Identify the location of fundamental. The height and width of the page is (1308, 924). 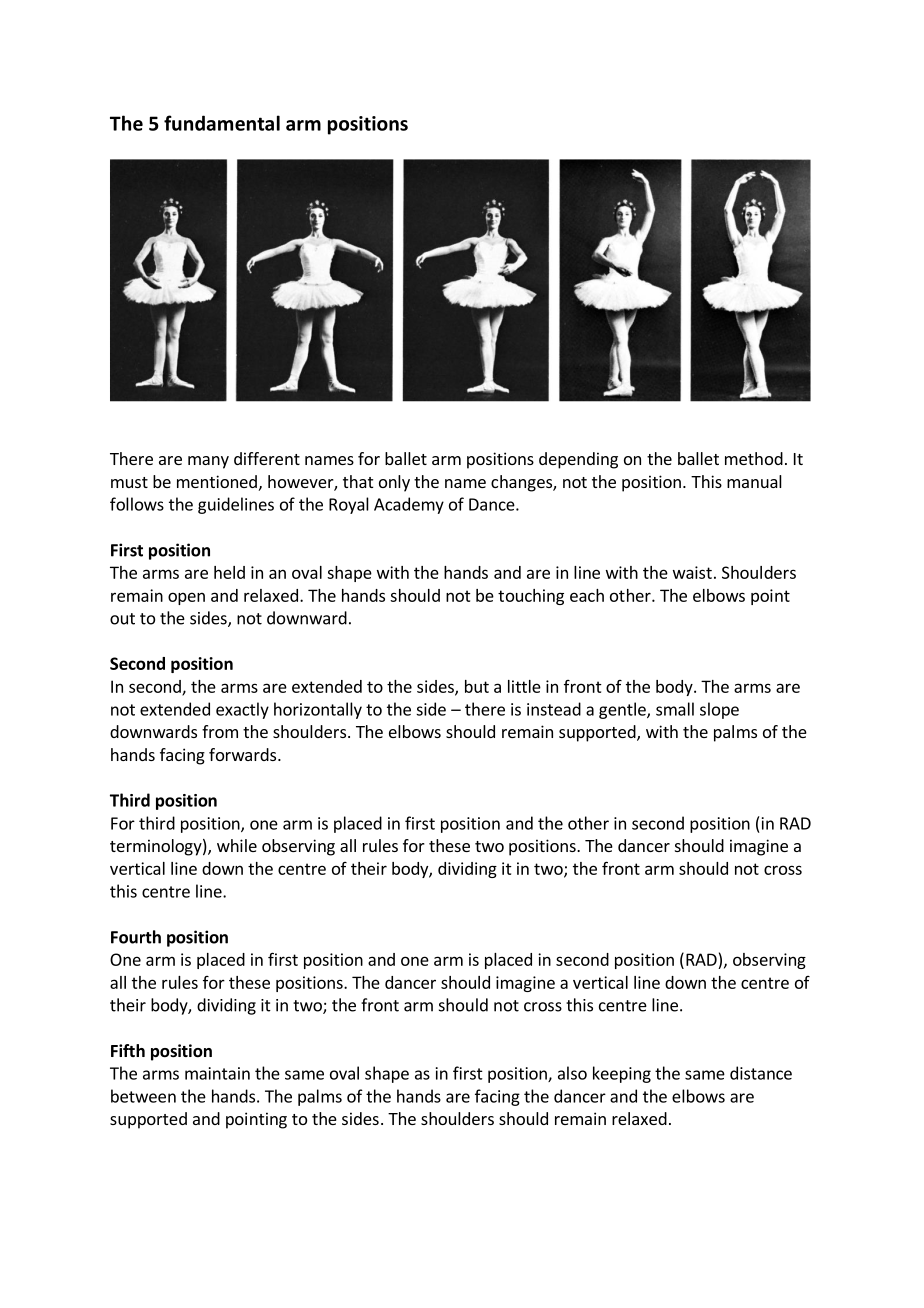
(222, 123).
